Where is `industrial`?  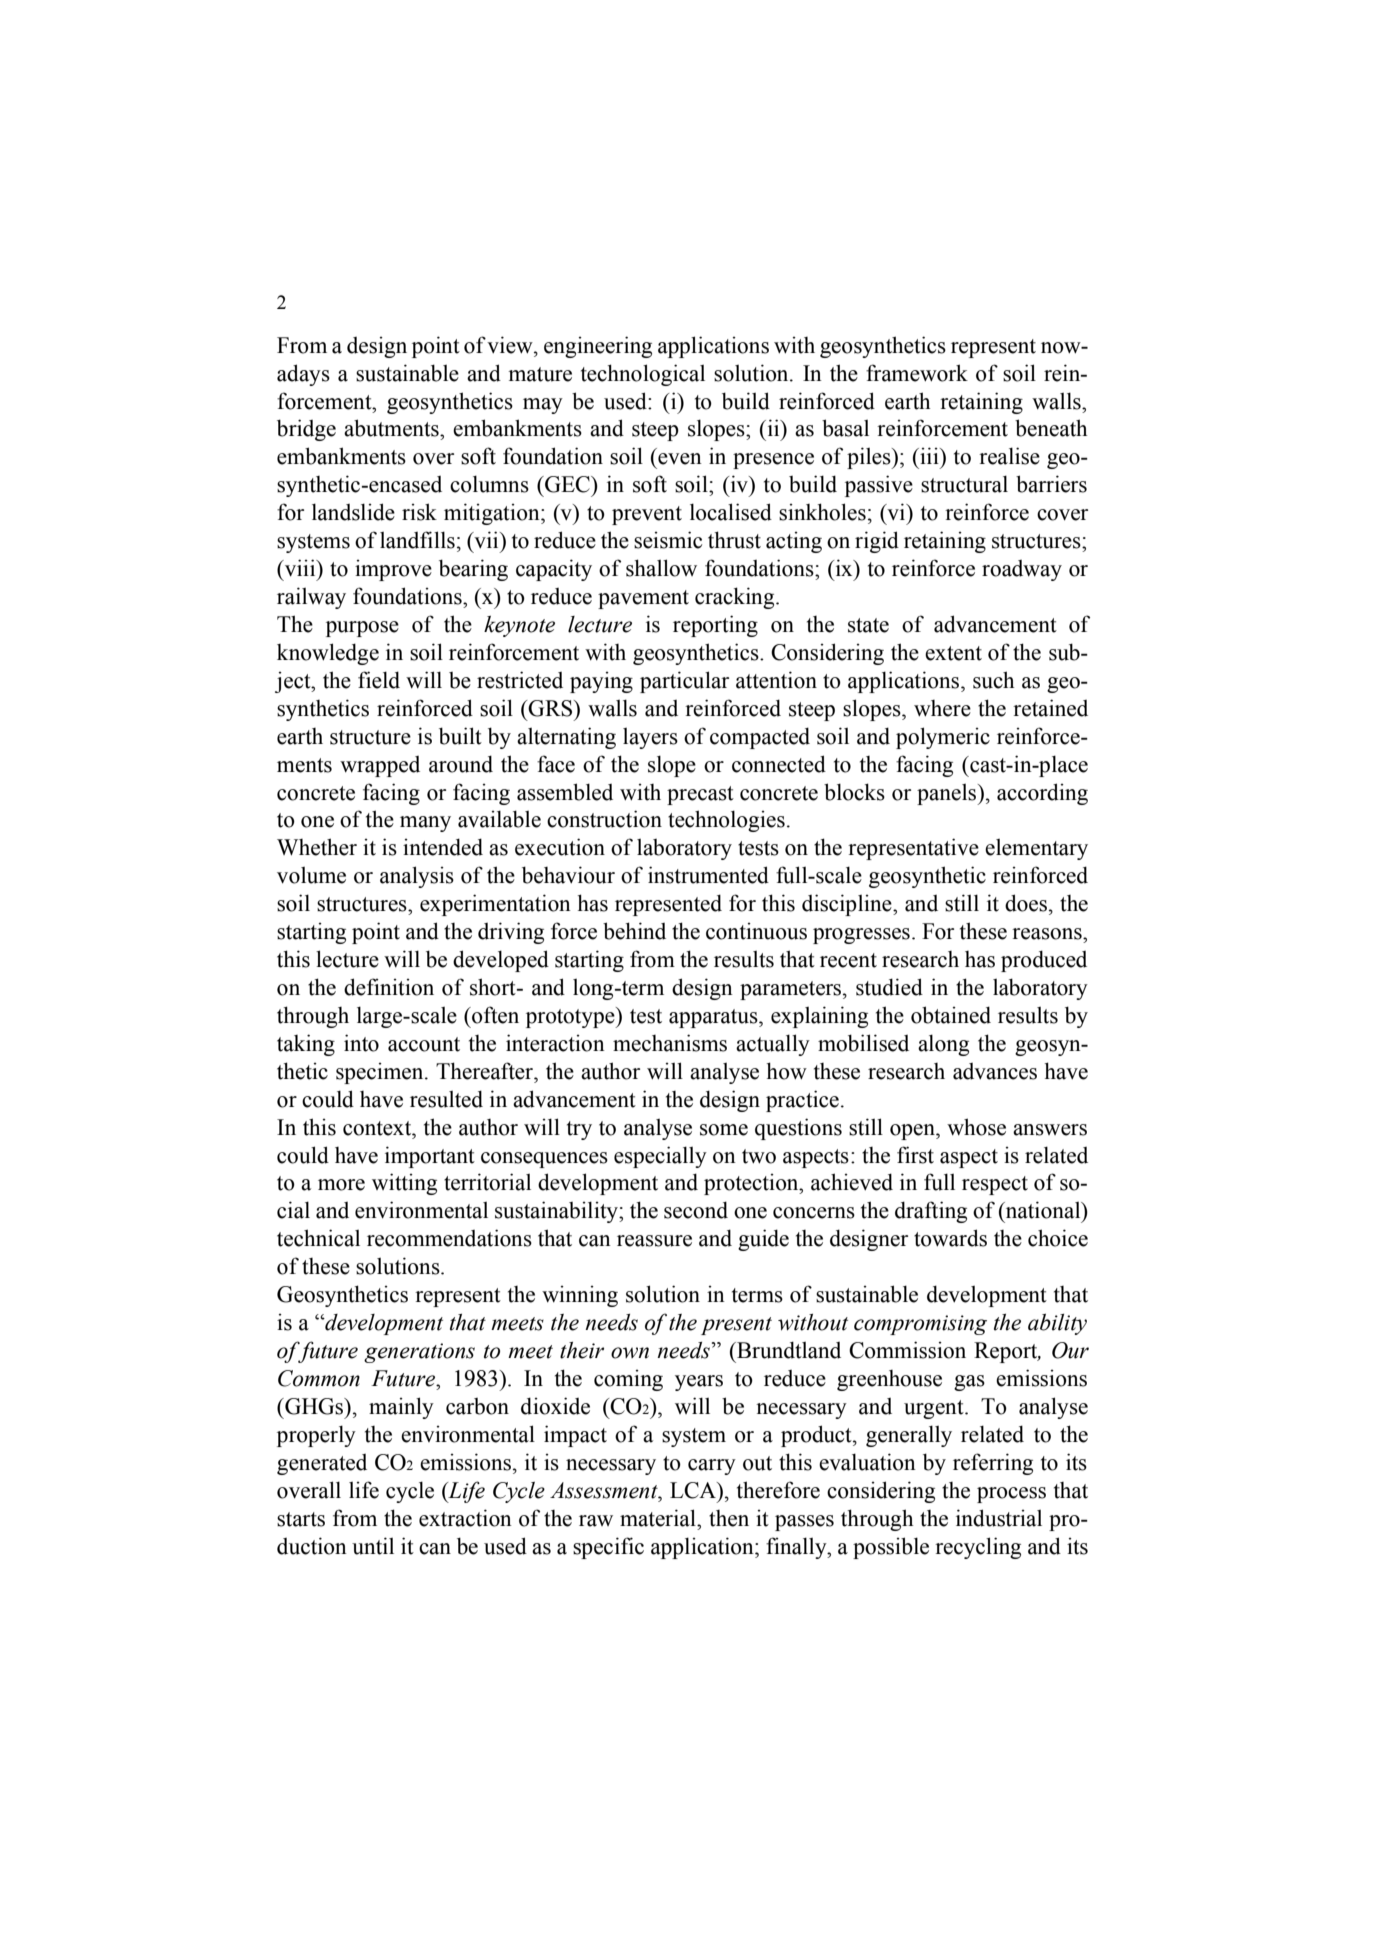 industrial is located at coordinates (999, 1518).
